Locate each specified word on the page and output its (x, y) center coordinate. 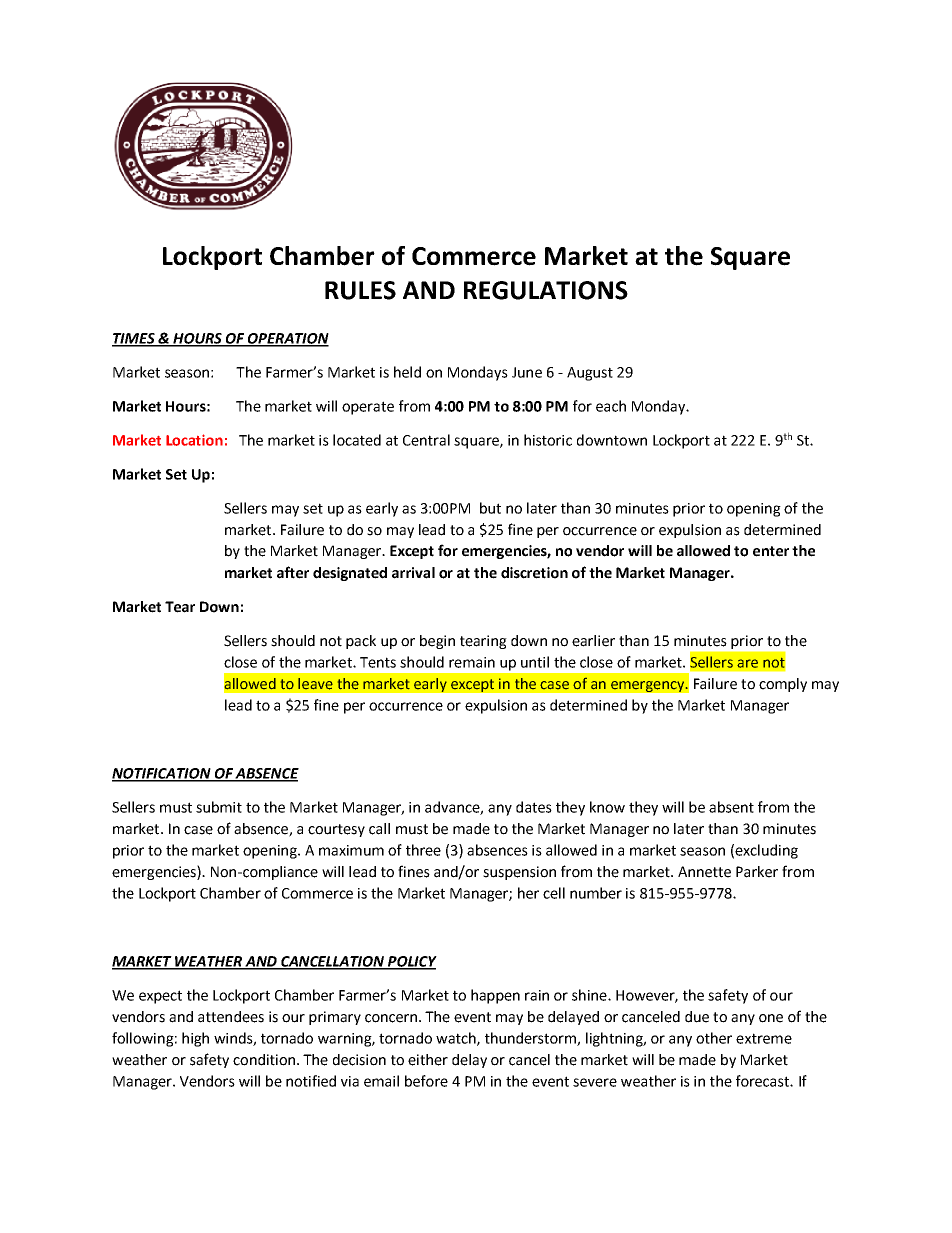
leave (315, 684)
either (428, 1060)
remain (472, 662)
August (590, 374)
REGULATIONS (546, 290)
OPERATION (287, 339)
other (714, 1038)
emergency (649, 686)
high (195, 1039)
